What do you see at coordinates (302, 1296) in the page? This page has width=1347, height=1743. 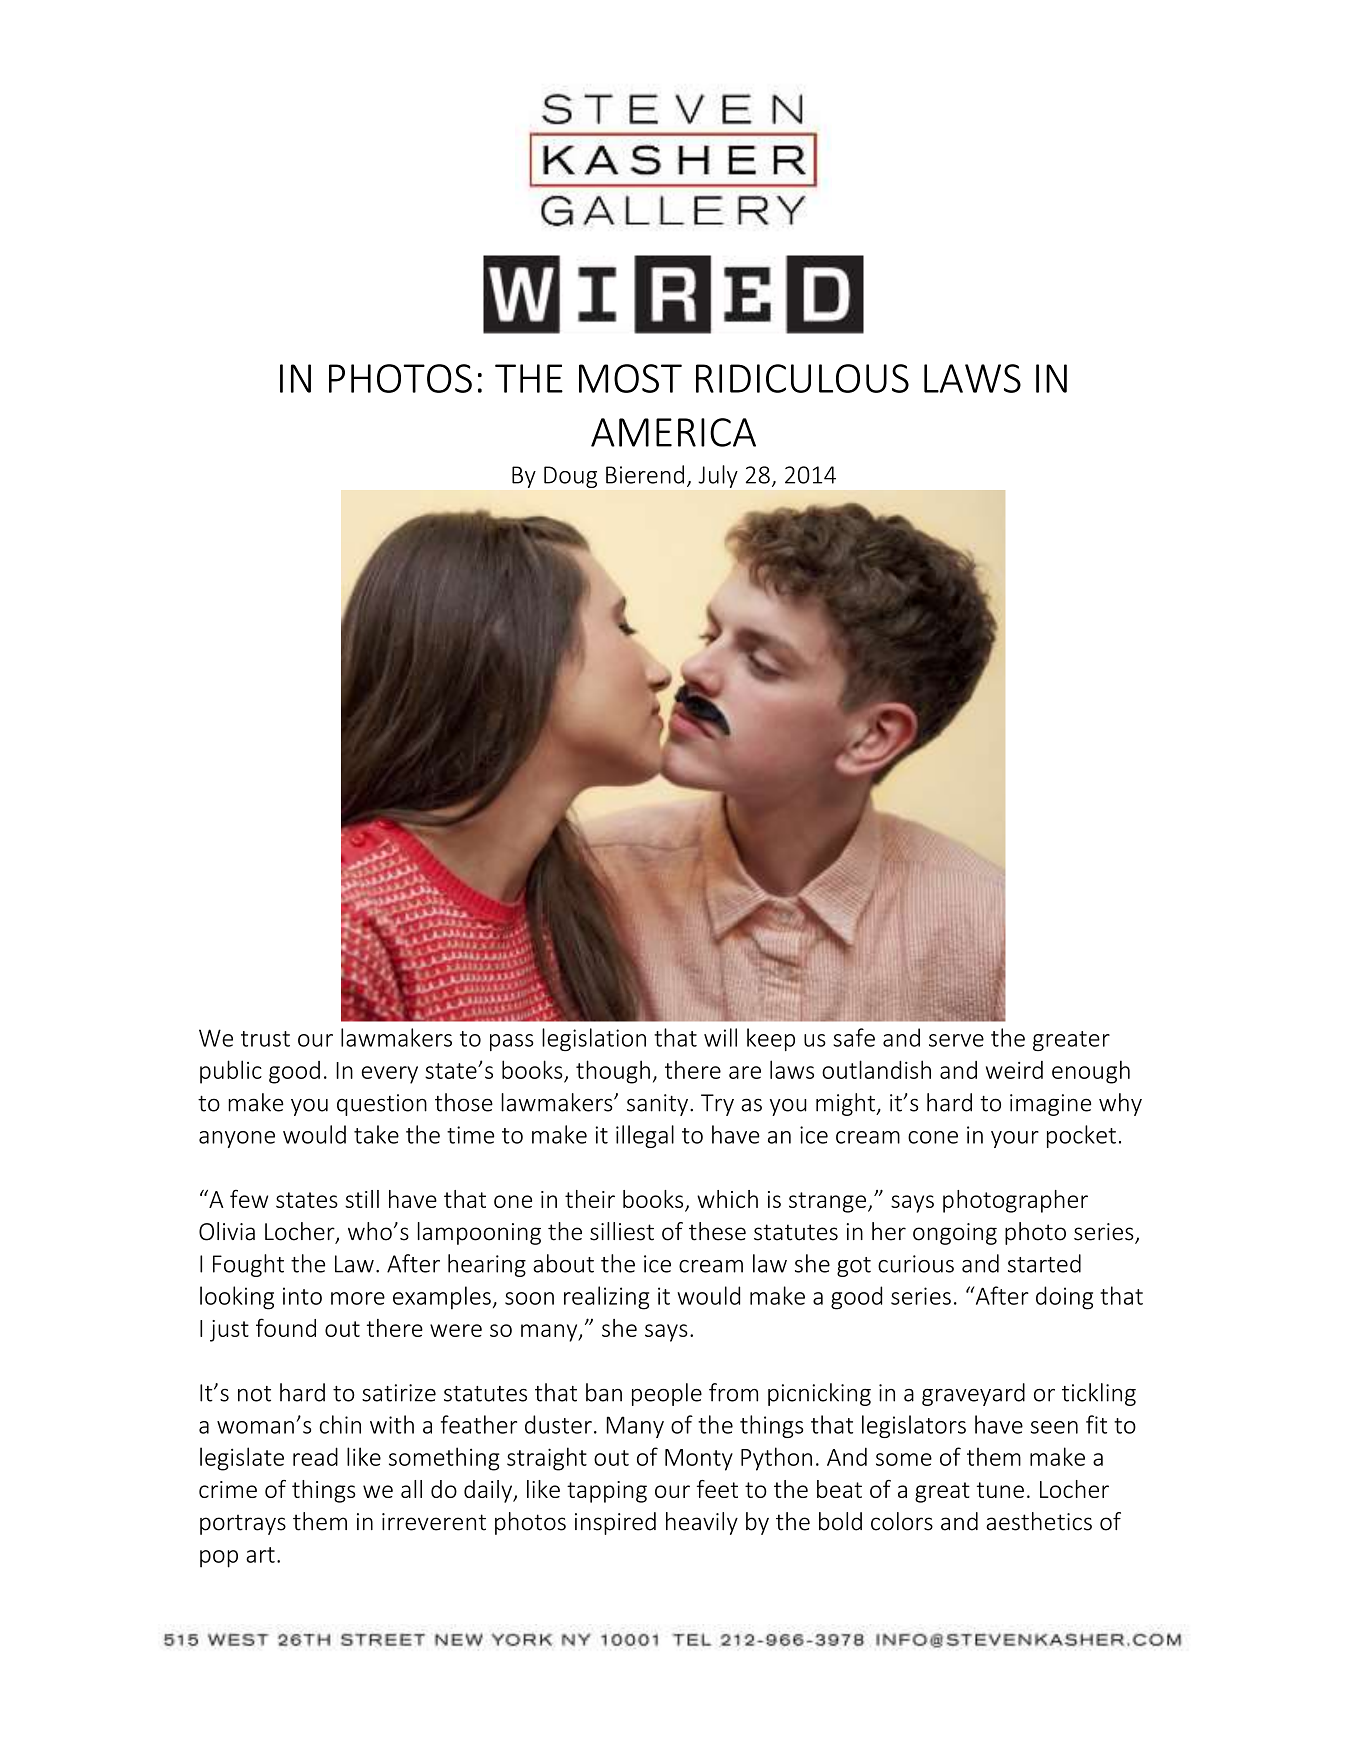 I see `into` at bounding box center [302, 1296].
